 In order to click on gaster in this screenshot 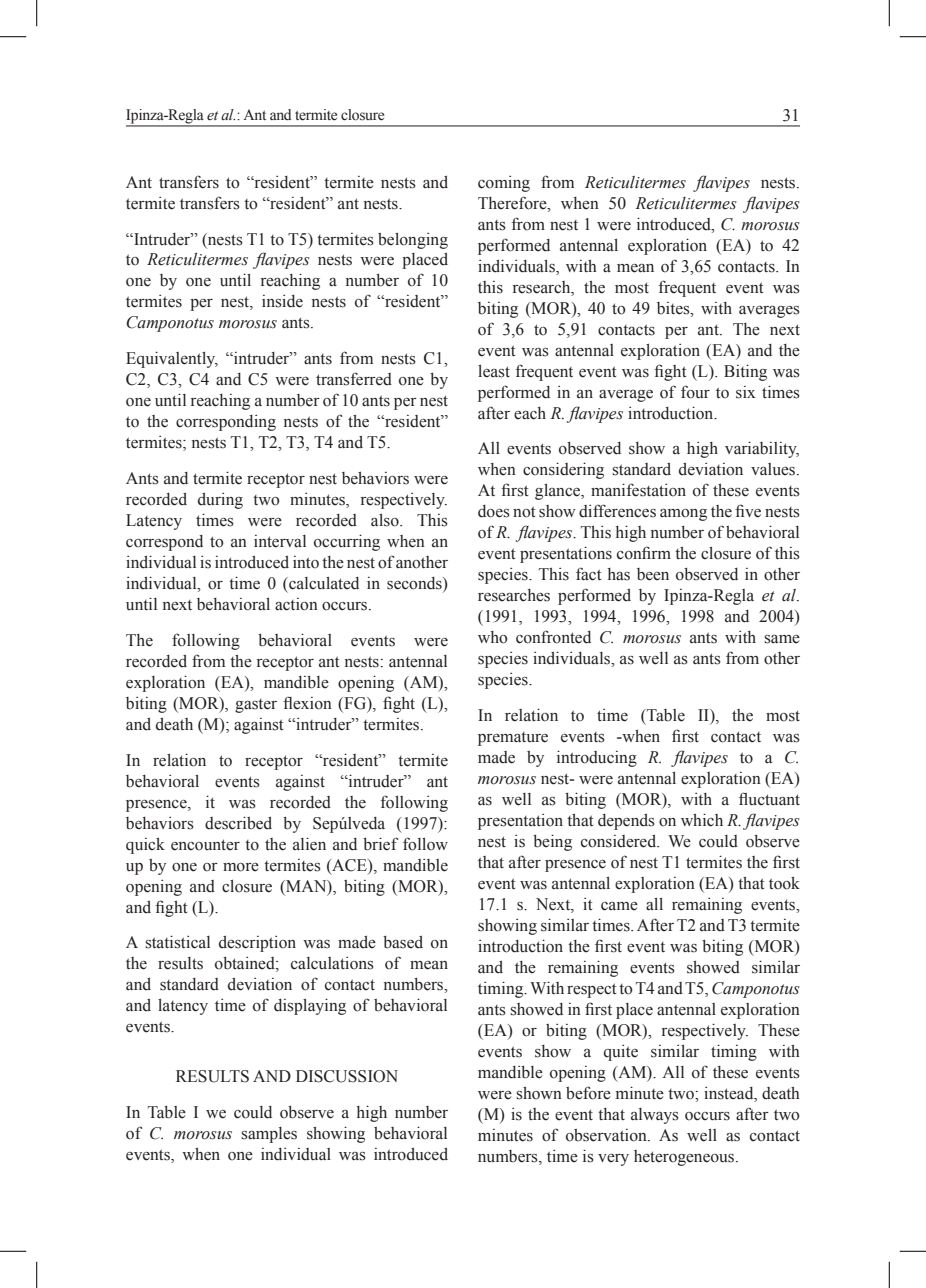, I will do `click(256, 706)`.
